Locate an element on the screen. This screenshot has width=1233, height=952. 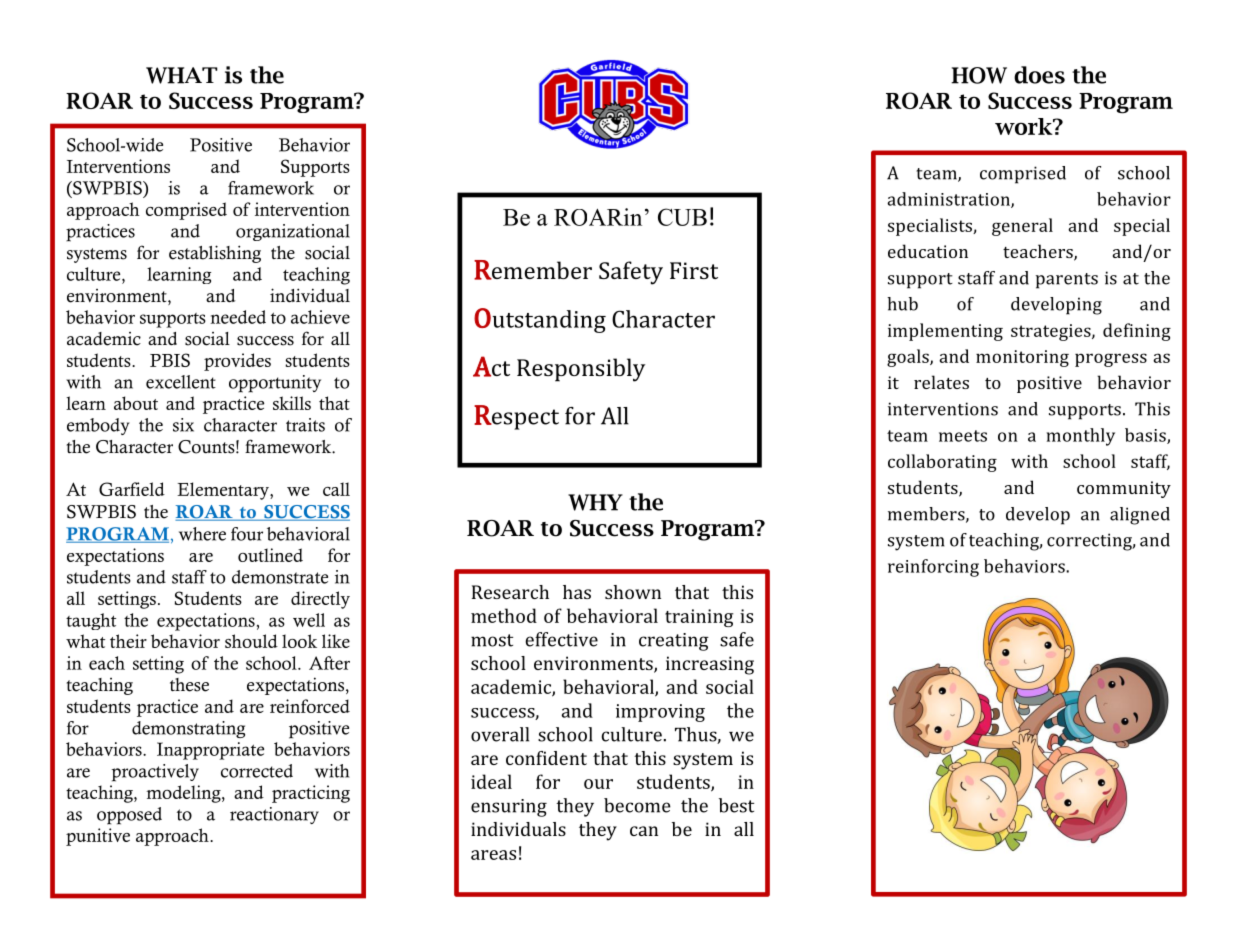
does is located at coordinates (1039, 75).
